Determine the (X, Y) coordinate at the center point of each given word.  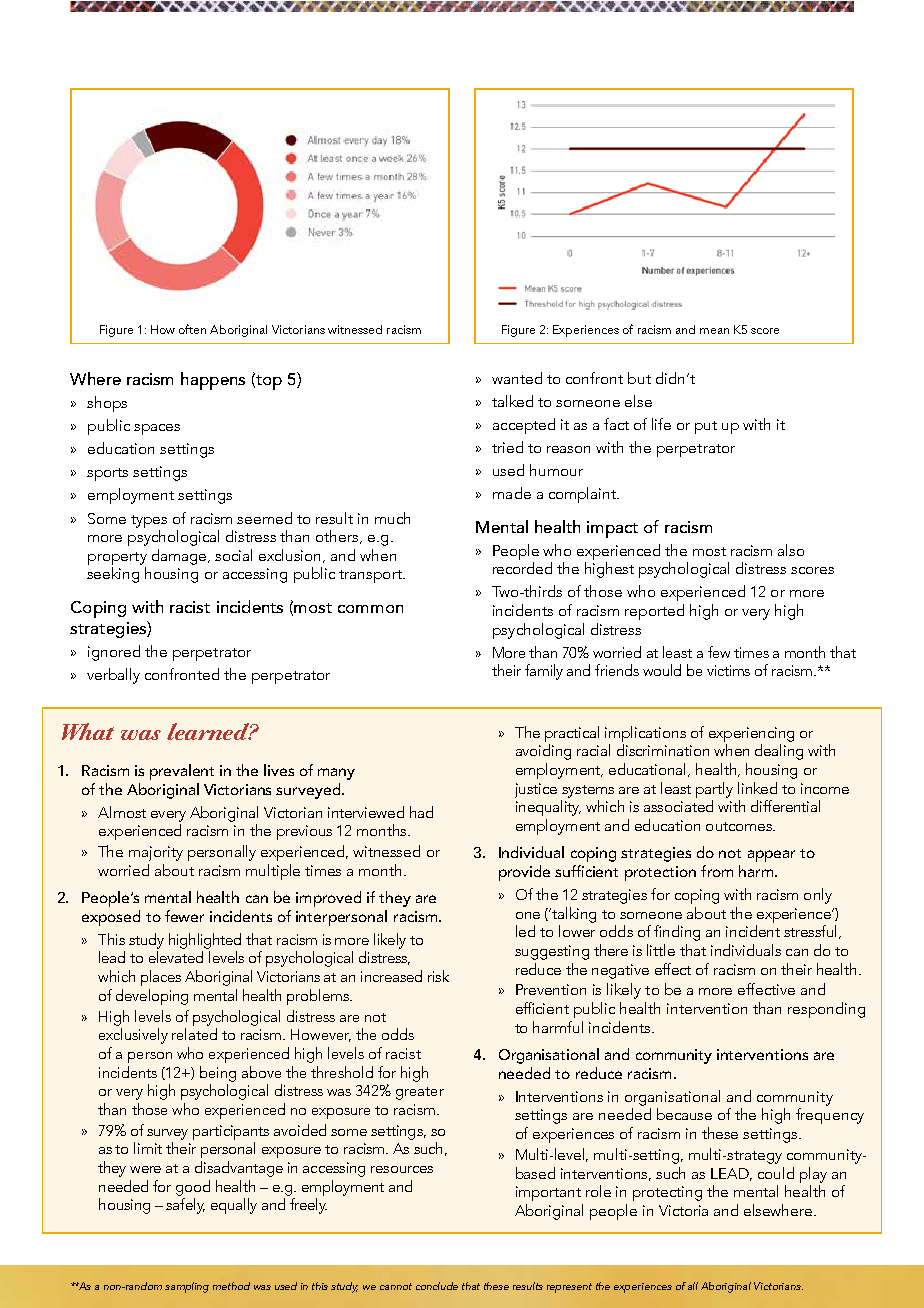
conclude (437, 1286)
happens (213, 381)
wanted (517, 378)
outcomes (740, 826)
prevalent (182, 772)
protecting (667, 1193)
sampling (187, 1287)
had (421, 812)
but (639, 378)
